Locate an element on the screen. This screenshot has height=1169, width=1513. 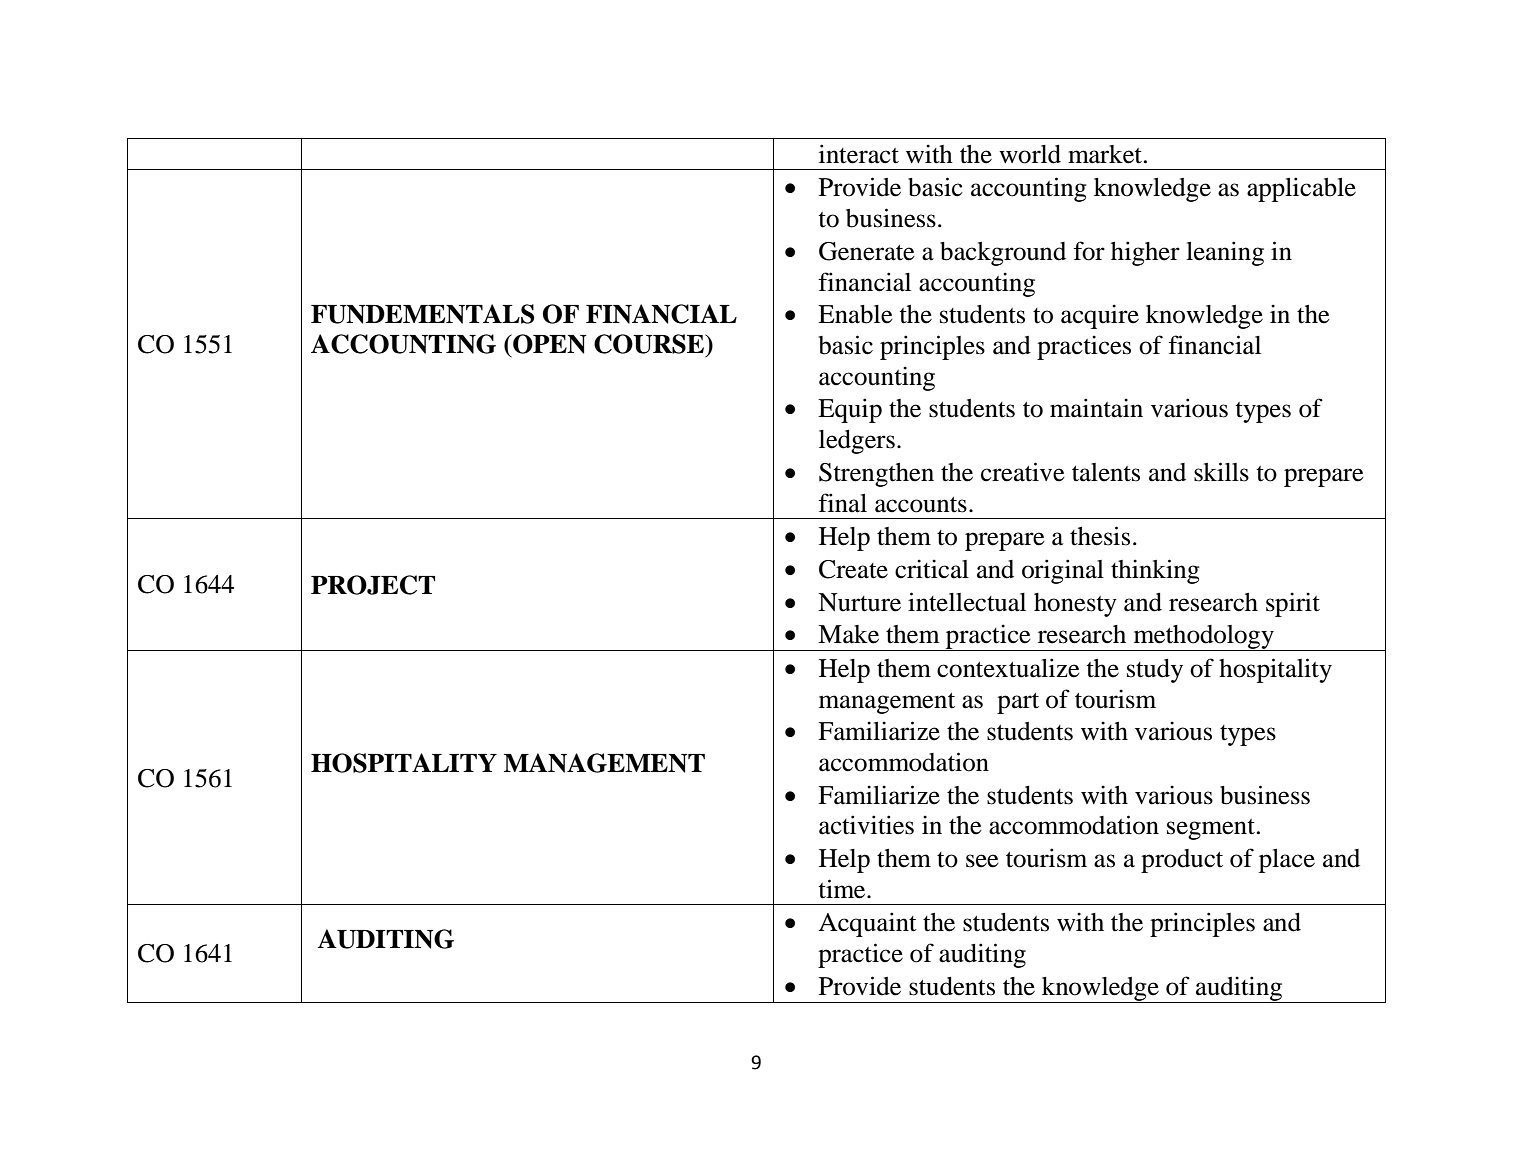
study is located at coordinates (1155, 671).
